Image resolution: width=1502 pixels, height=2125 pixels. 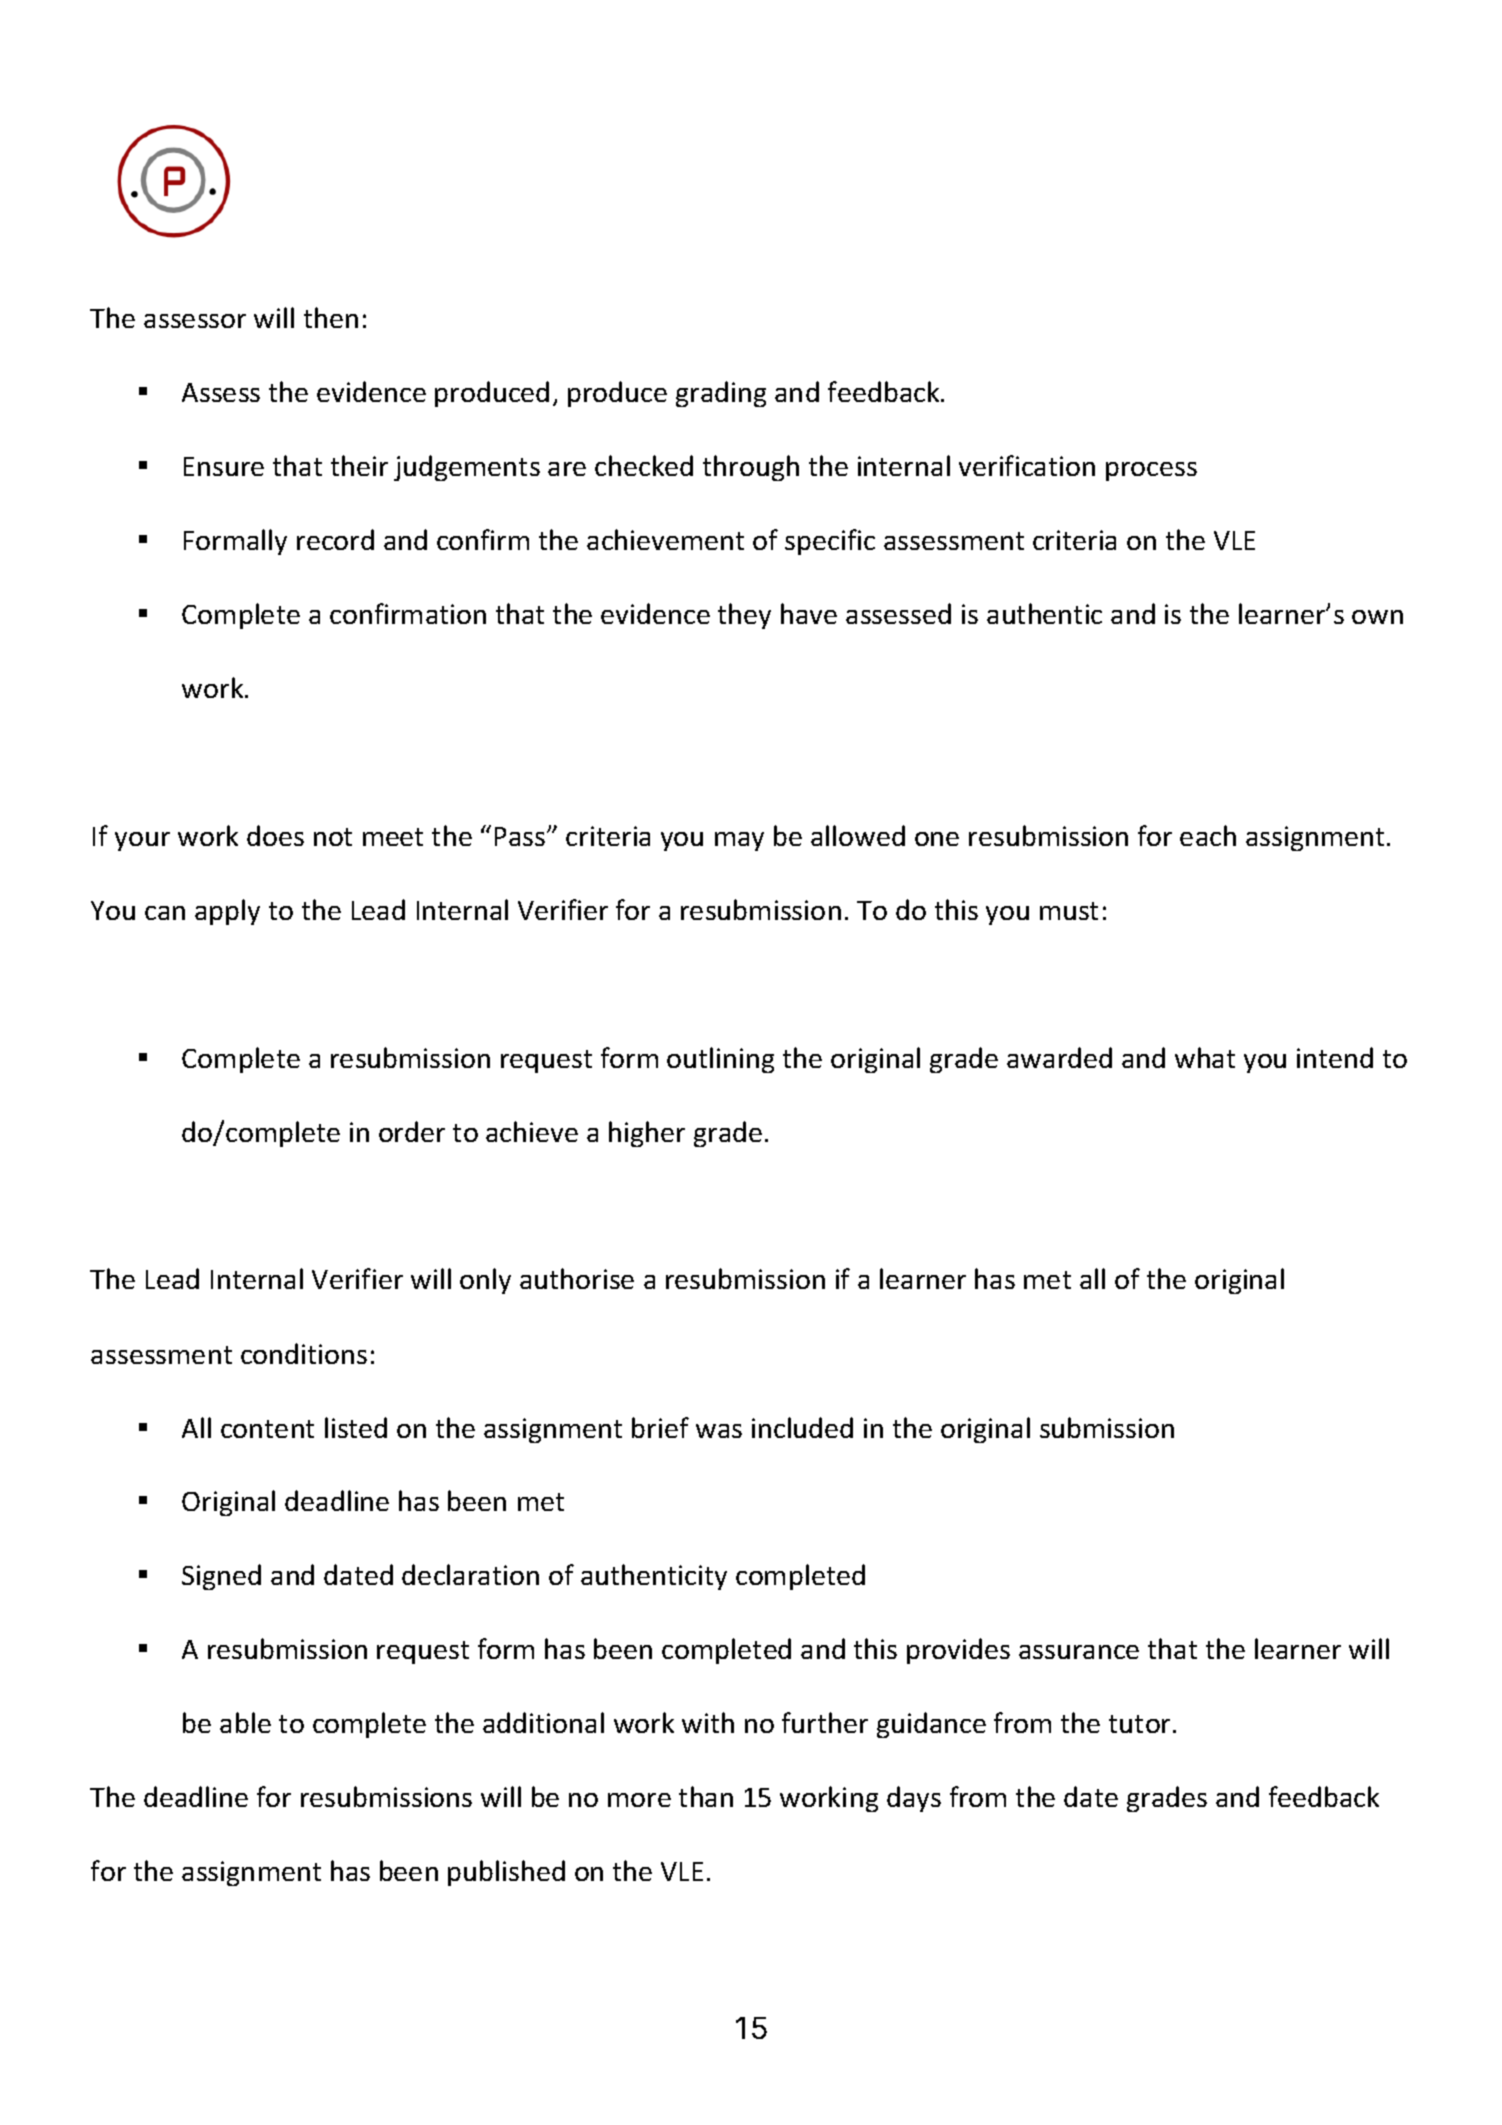 What do you see at coordinates (647, 1134) in the screenshot?
I see `higher` at bounding box center [647, 1134].
